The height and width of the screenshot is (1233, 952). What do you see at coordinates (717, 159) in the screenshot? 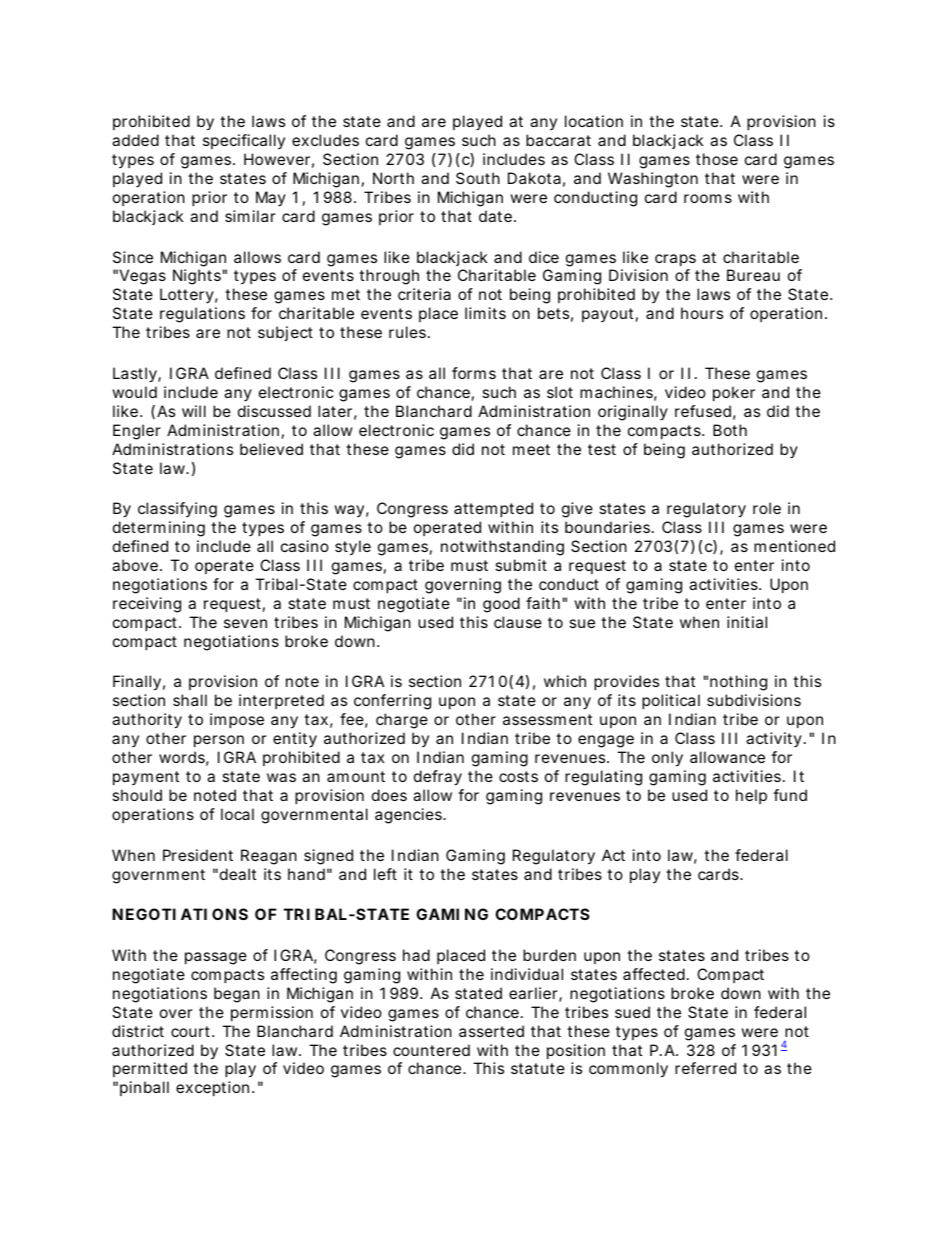
I see `those` at bounding box center [717, 159].
